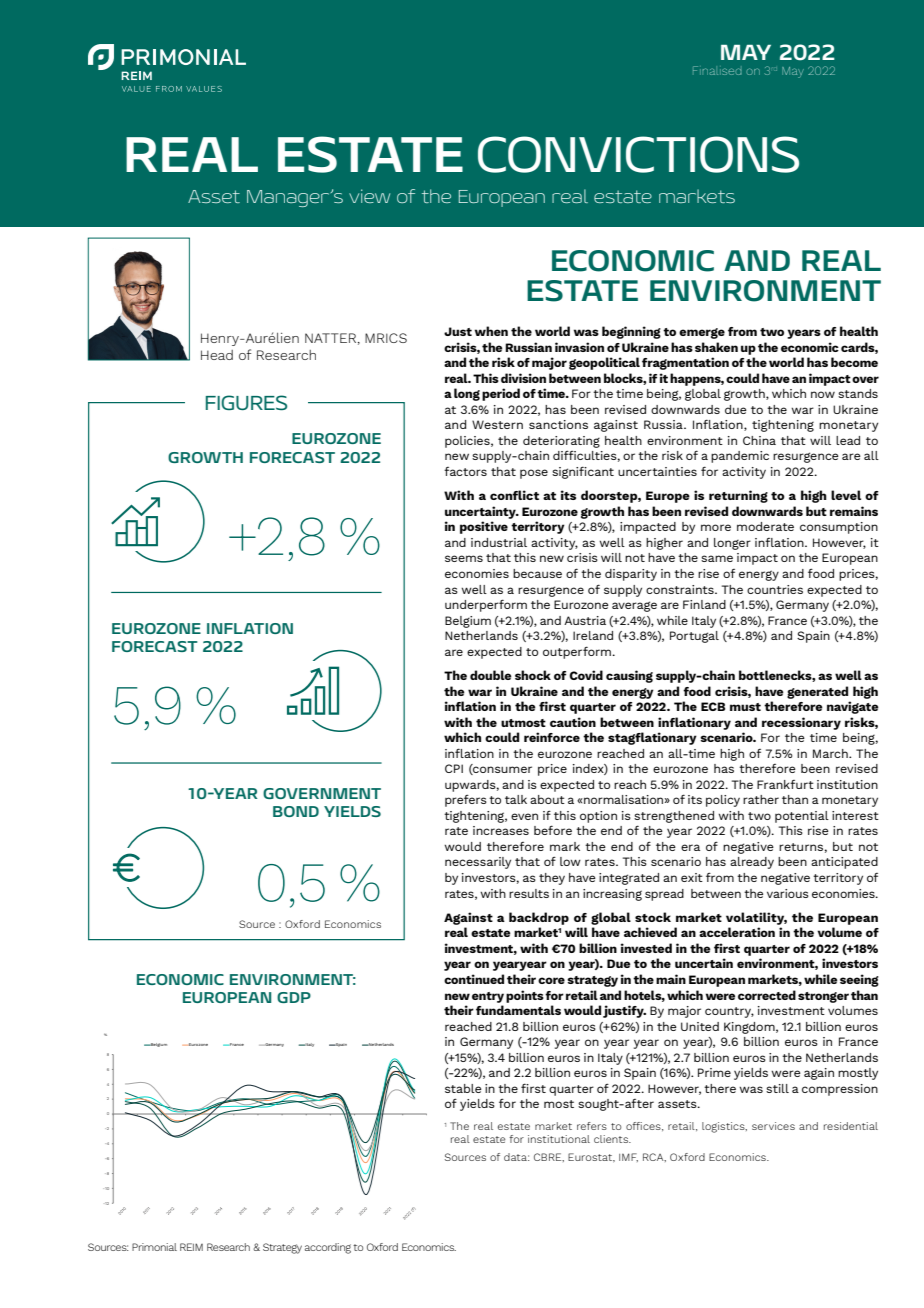  I want to click on CONVICTIONS, so click(638, 154).
